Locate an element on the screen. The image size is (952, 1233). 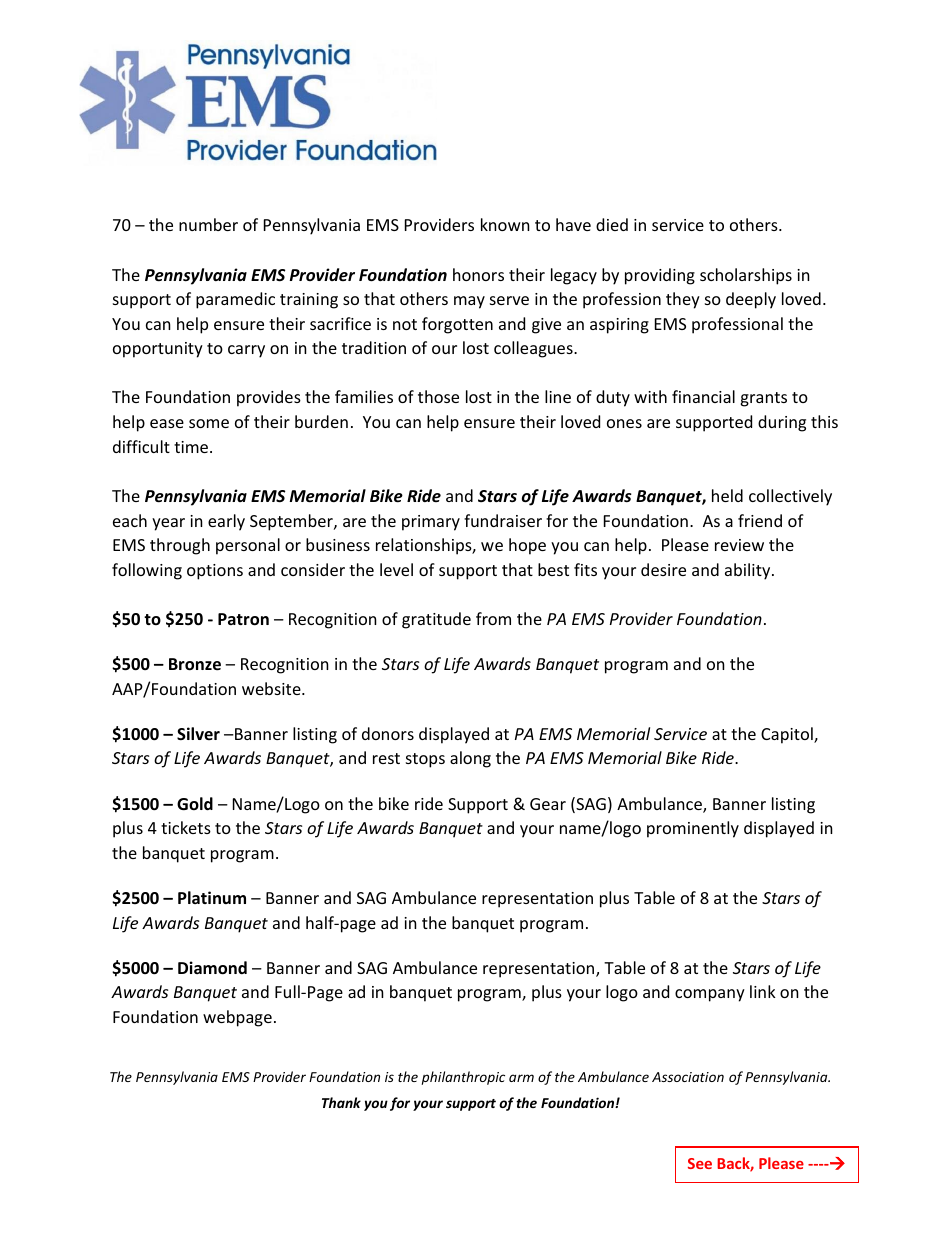
Capitol is located at coordinates (788, 735).
